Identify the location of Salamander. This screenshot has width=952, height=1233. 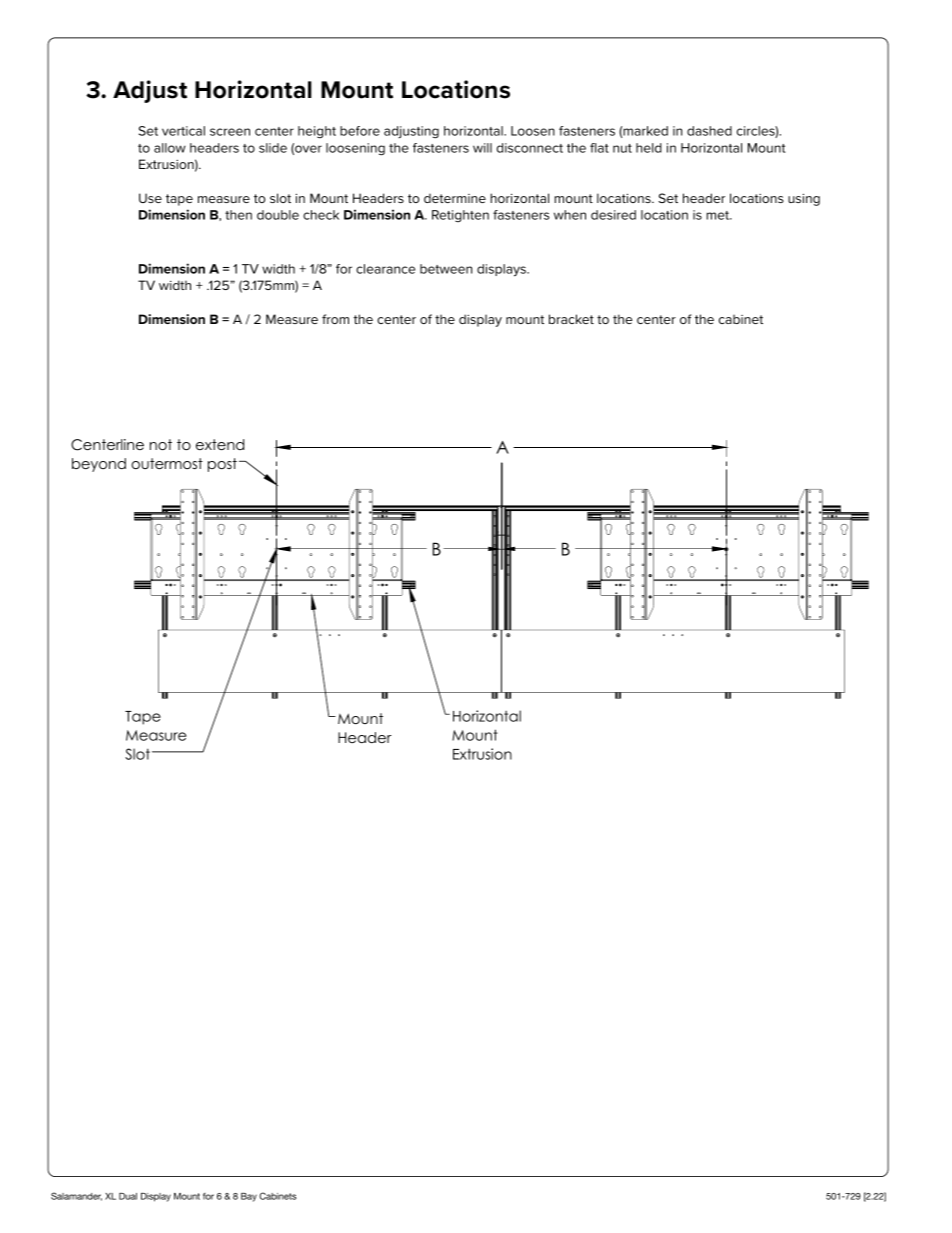
(76, 1196).
